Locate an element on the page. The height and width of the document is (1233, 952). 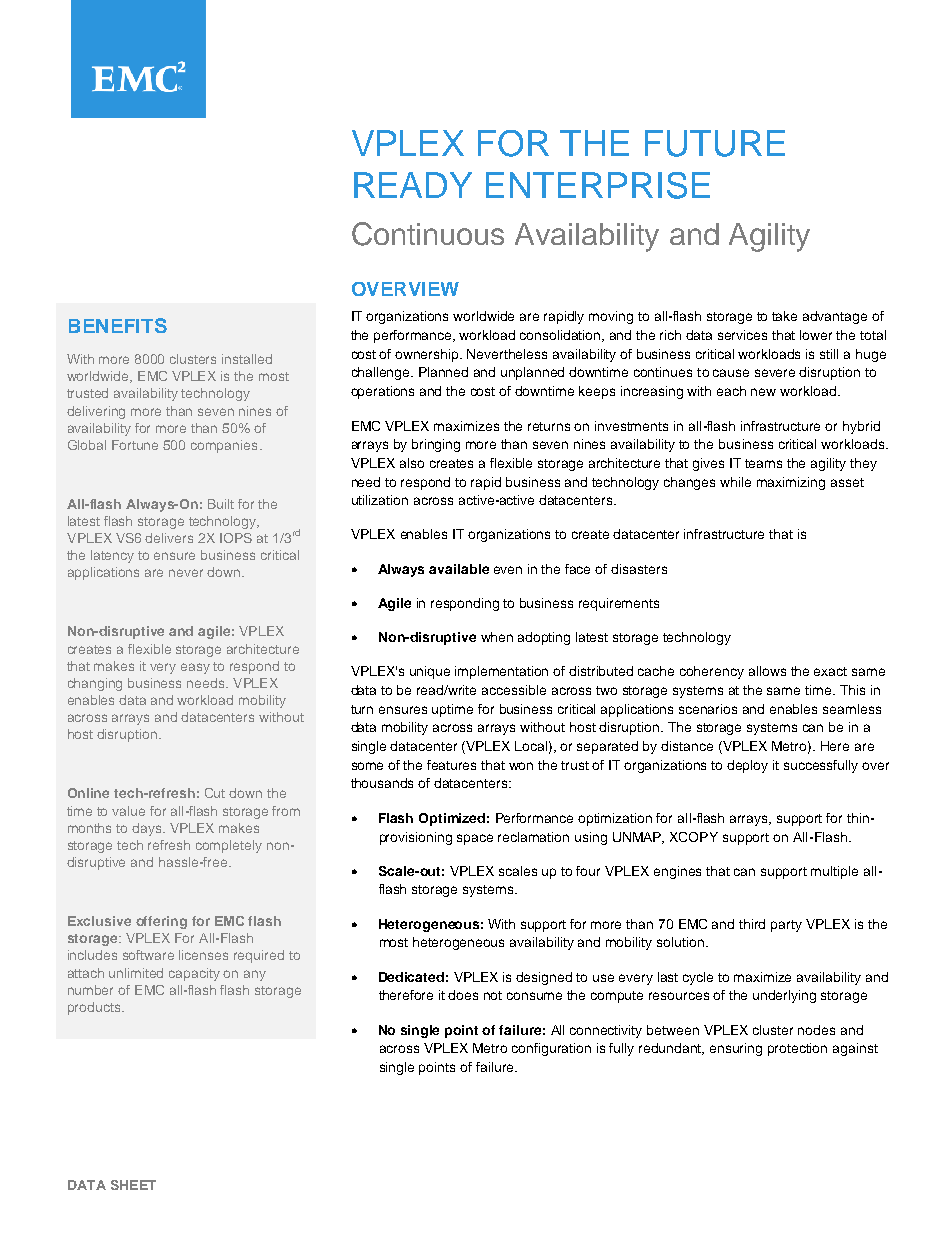
XCOPY is located at coordinates (694, 837).
